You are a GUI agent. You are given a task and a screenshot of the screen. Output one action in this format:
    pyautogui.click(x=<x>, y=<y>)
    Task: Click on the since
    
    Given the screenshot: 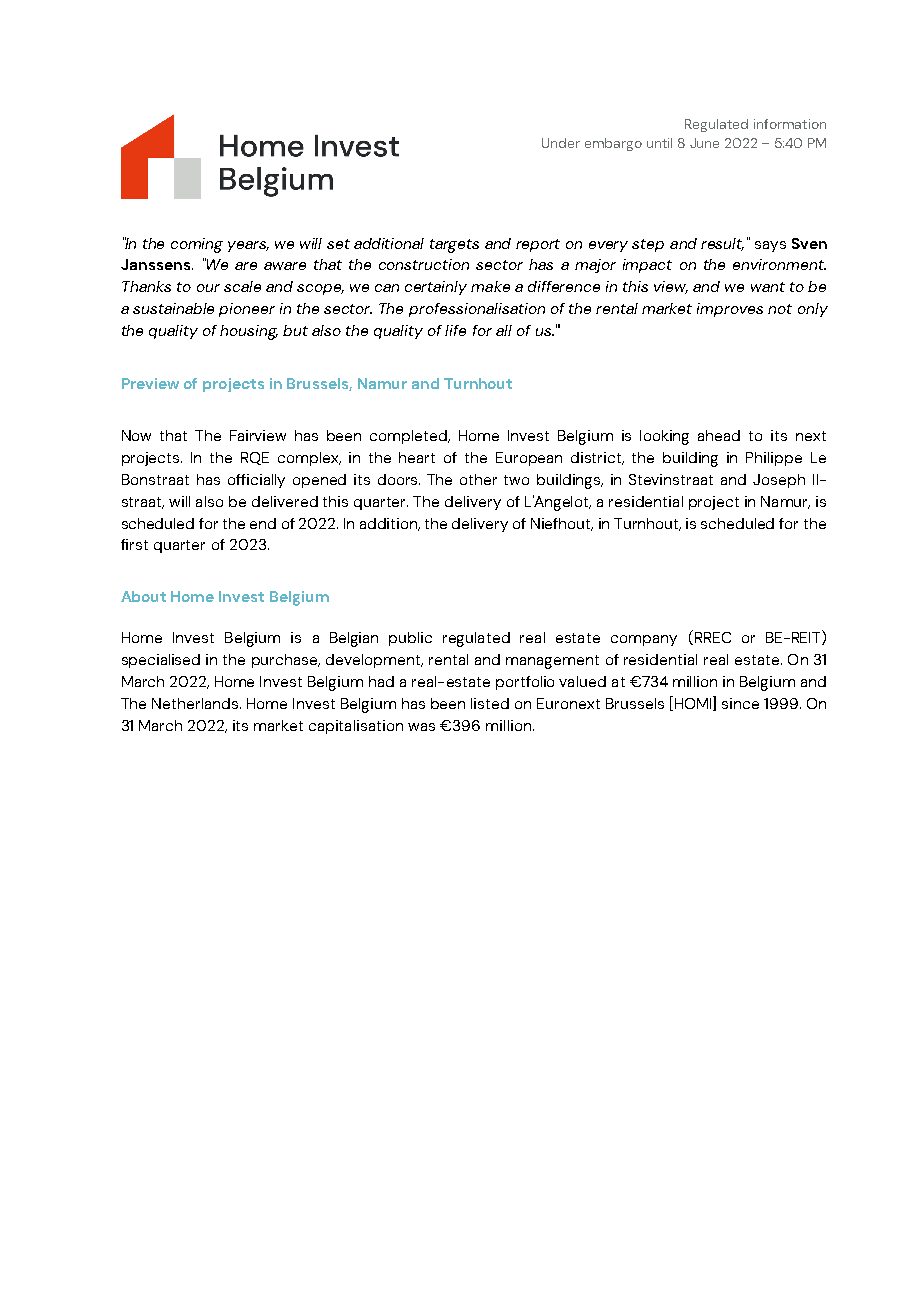 What is the action you would take?
    pyautogui.click(x=740, y=703)
